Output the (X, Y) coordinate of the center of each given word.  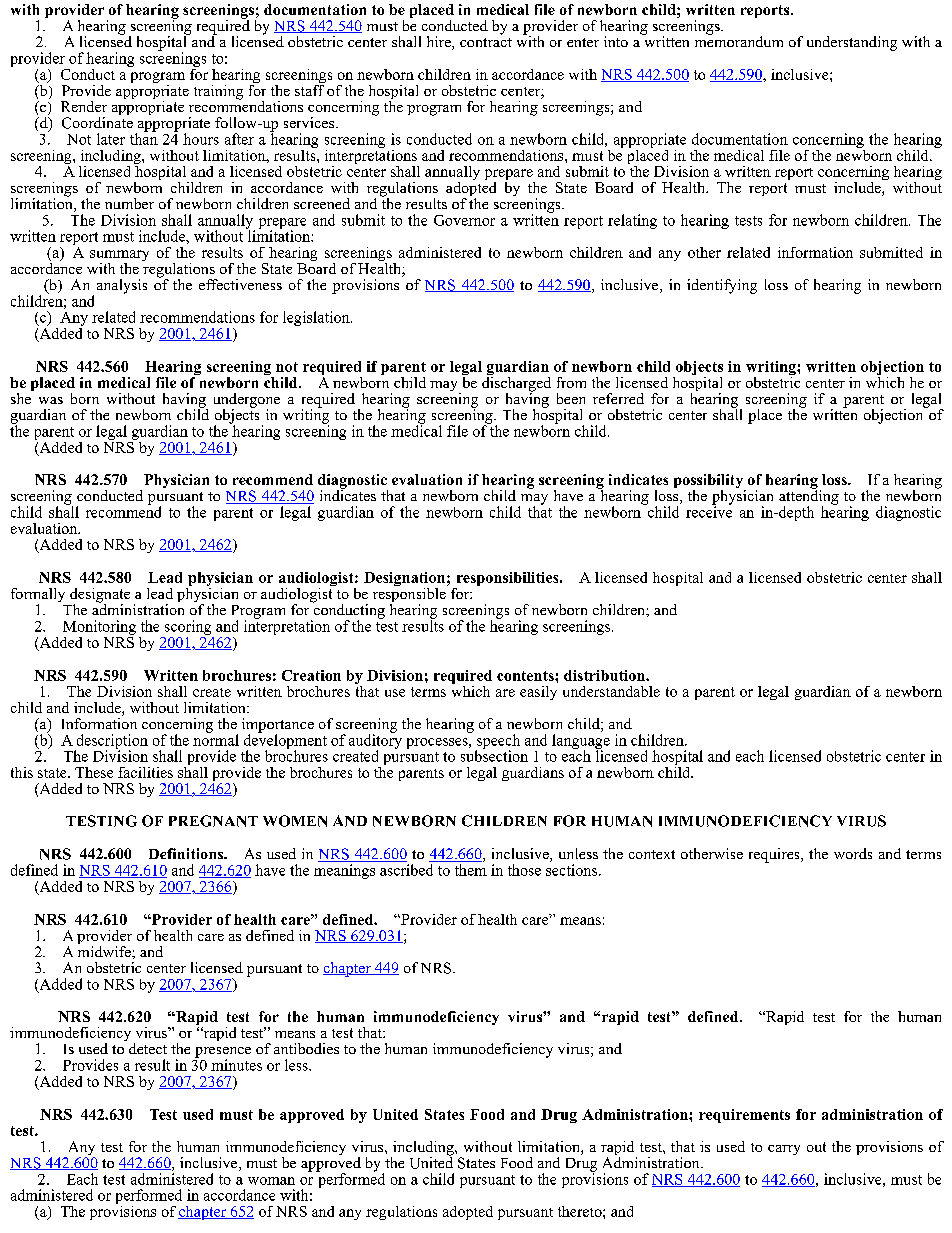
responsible (410, 595)
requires (775, 855)
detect (148, 1048)
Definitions (187, 853)
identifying (722, 286)
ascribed (406, 870)
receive (709, 511)
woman (271, 1181)
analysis (122, 286)
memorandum (739, 40)
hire (440, 43)
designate (100, 596)
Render (84, 106)
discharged (516, 384)
